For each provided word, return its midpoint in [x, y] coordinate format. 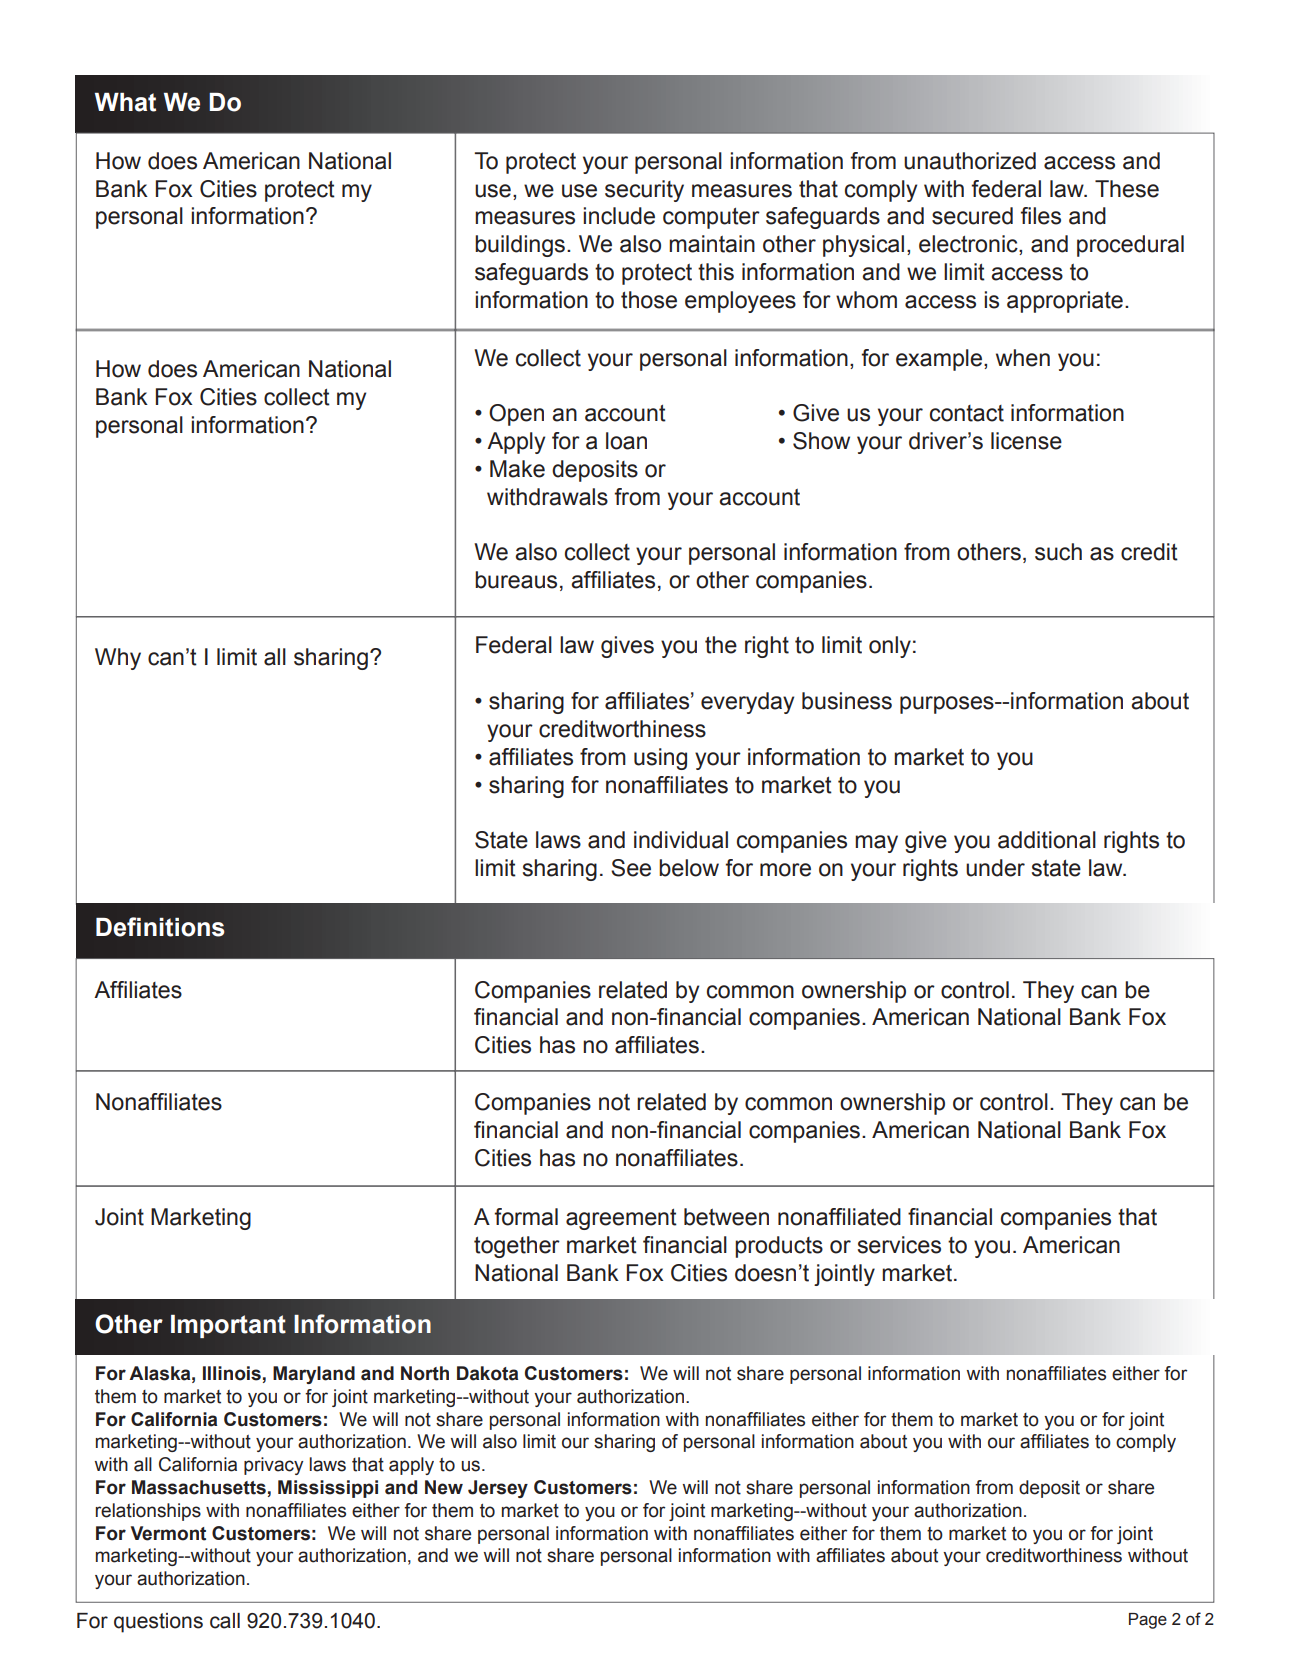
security [644, 191]
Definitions [160, 927]
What [125, 102]
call [225, 1621]
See [631, 868]
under [995, 868]
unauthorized [970, 161]
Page [1148, 1621]
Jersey [498, 1489]
